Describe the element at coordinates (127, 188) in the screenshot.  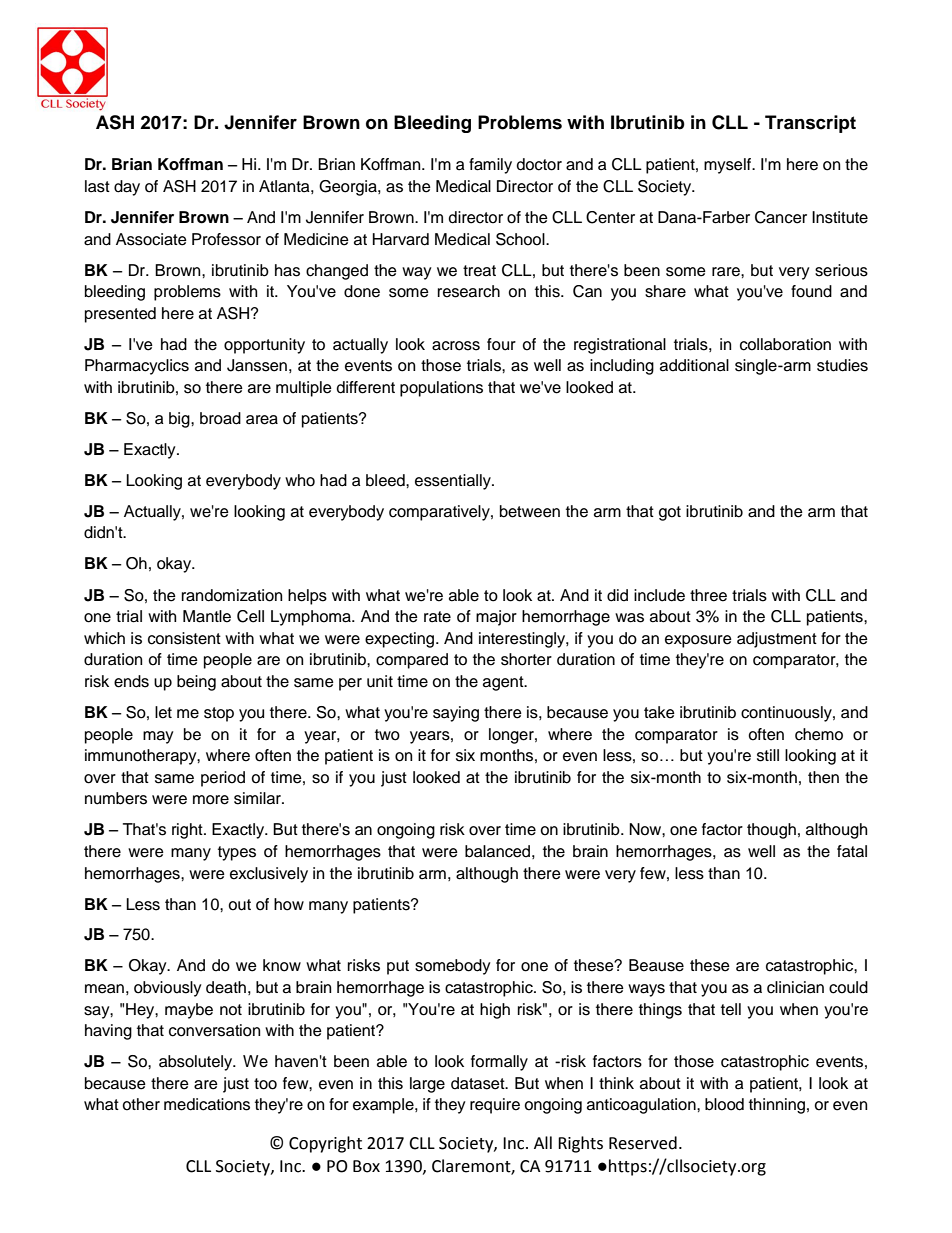
I see `day` at that location.
